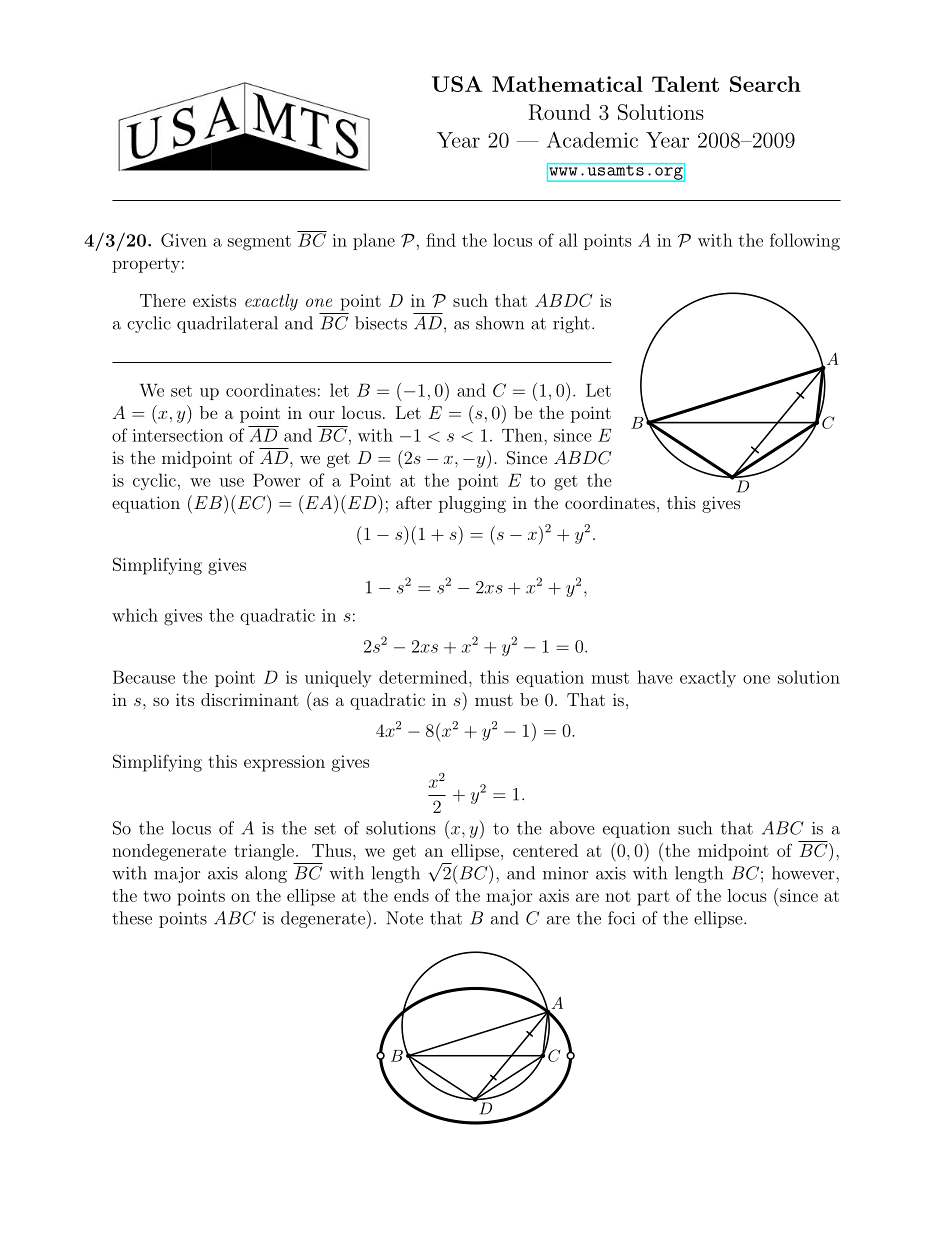 This screenshot has width=952, height=1233. I want to click on following, so click(805, 242).
